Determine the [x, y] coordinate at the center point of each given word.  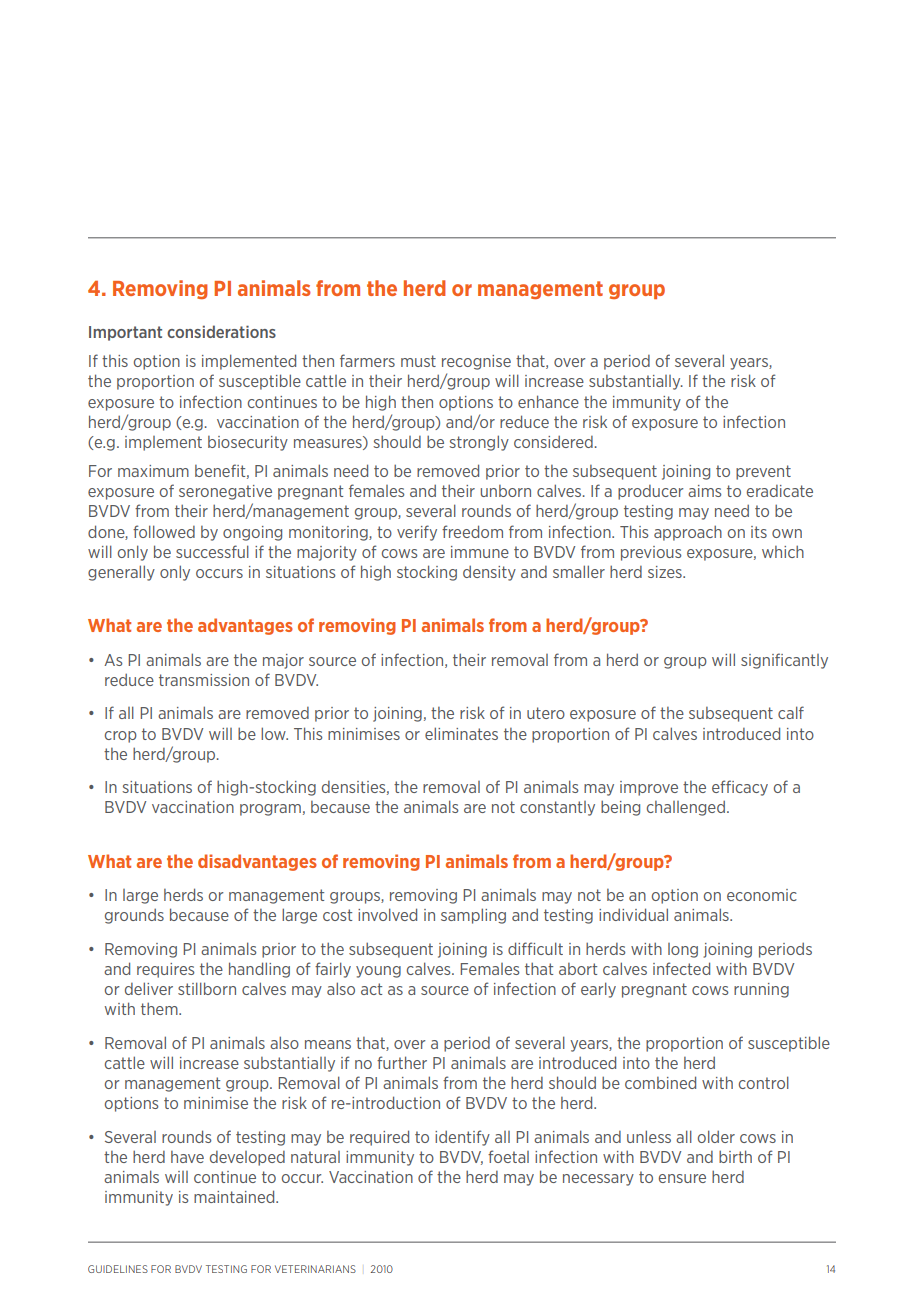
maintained [235, 1196]
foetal [508, 1156]
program [270, 810]
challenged [686, 808]
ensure [682, 1178]
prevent [763, 472]
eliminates [461, 733]
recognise [476, 362]
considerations [221, 331]
